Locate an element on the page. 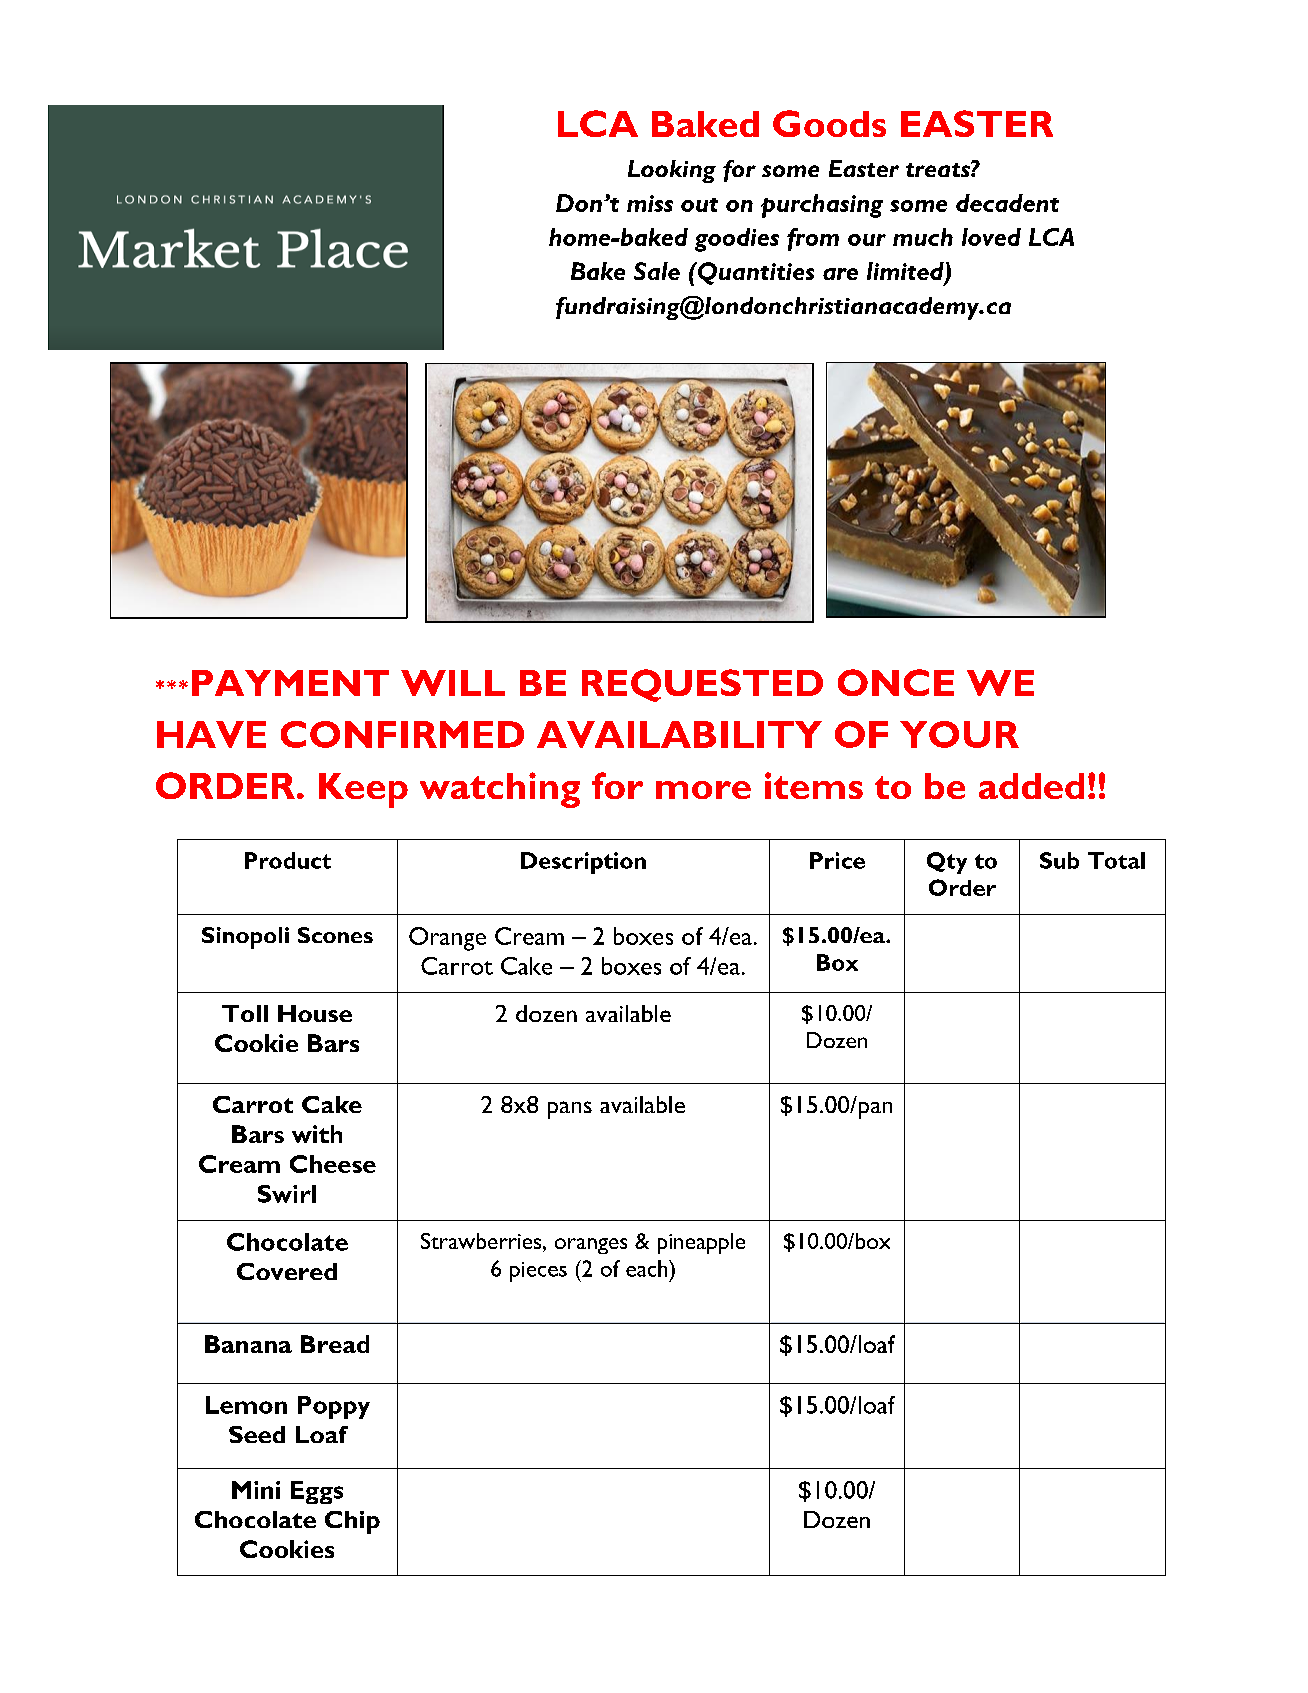 The height and width of the document is (1693, 1308). decadent is located at coordinates (1007, 203).
